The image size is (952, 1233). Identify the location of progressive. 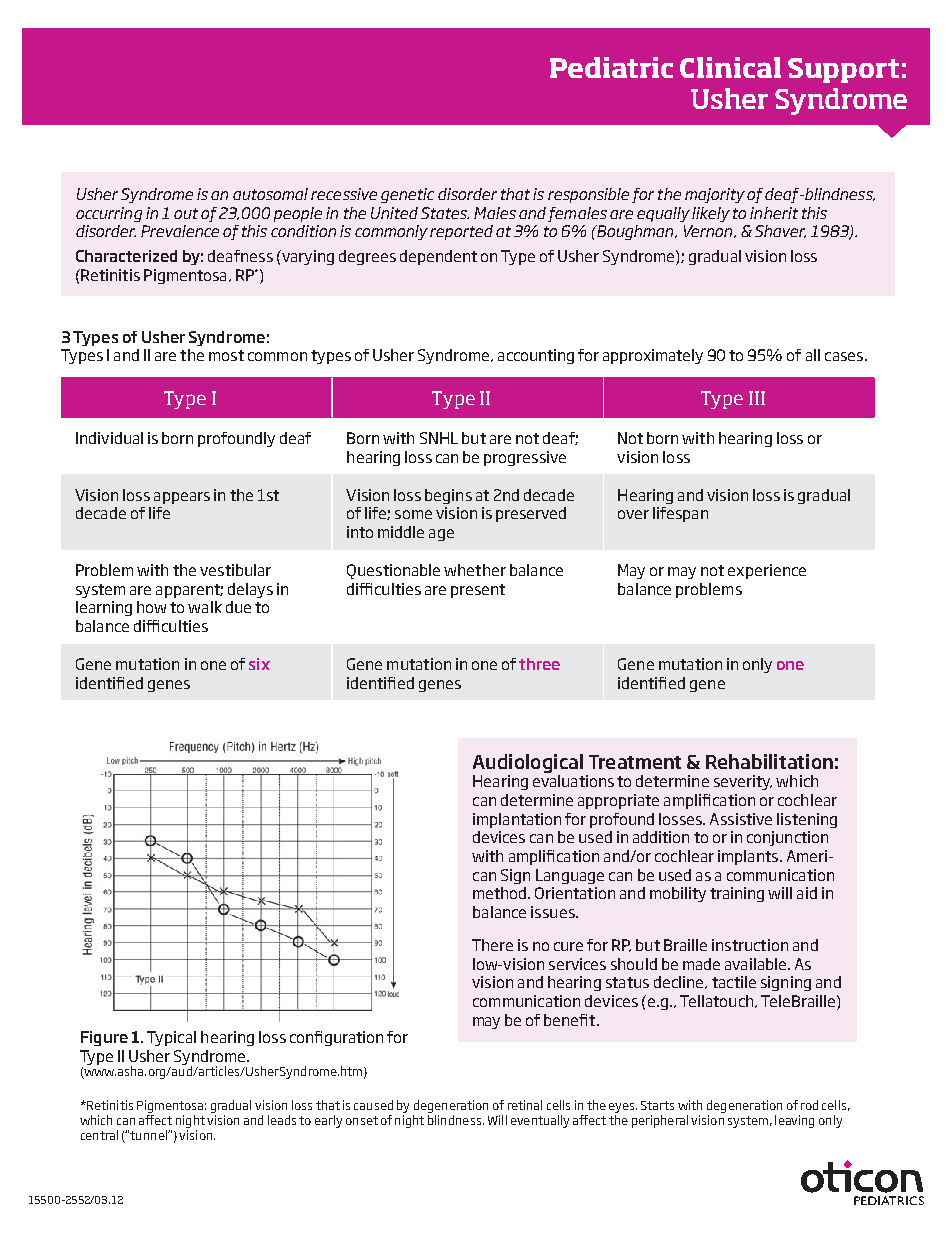
(525, 458).
